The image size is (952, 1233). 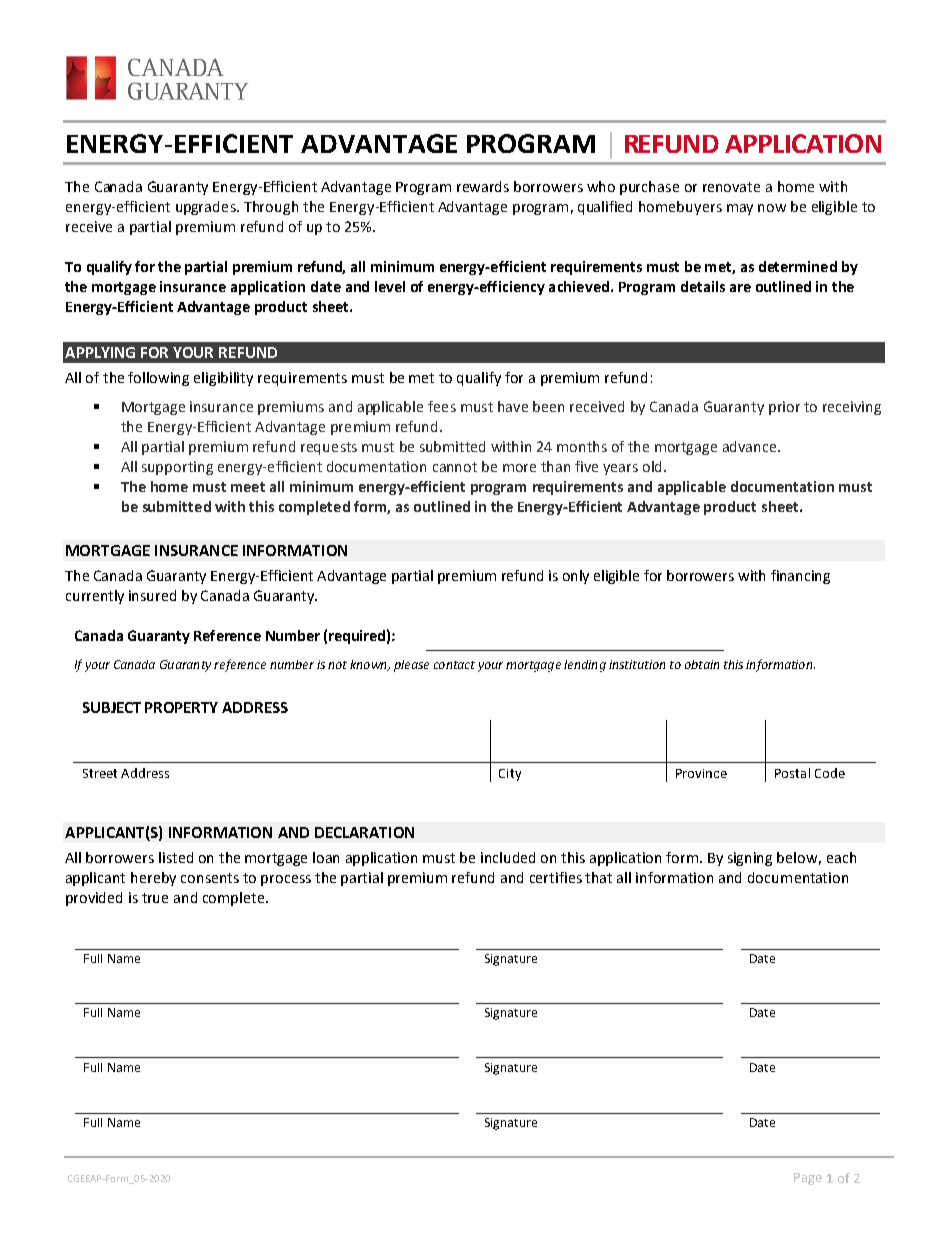 I want to click on true, so click(x=155, y=898).
